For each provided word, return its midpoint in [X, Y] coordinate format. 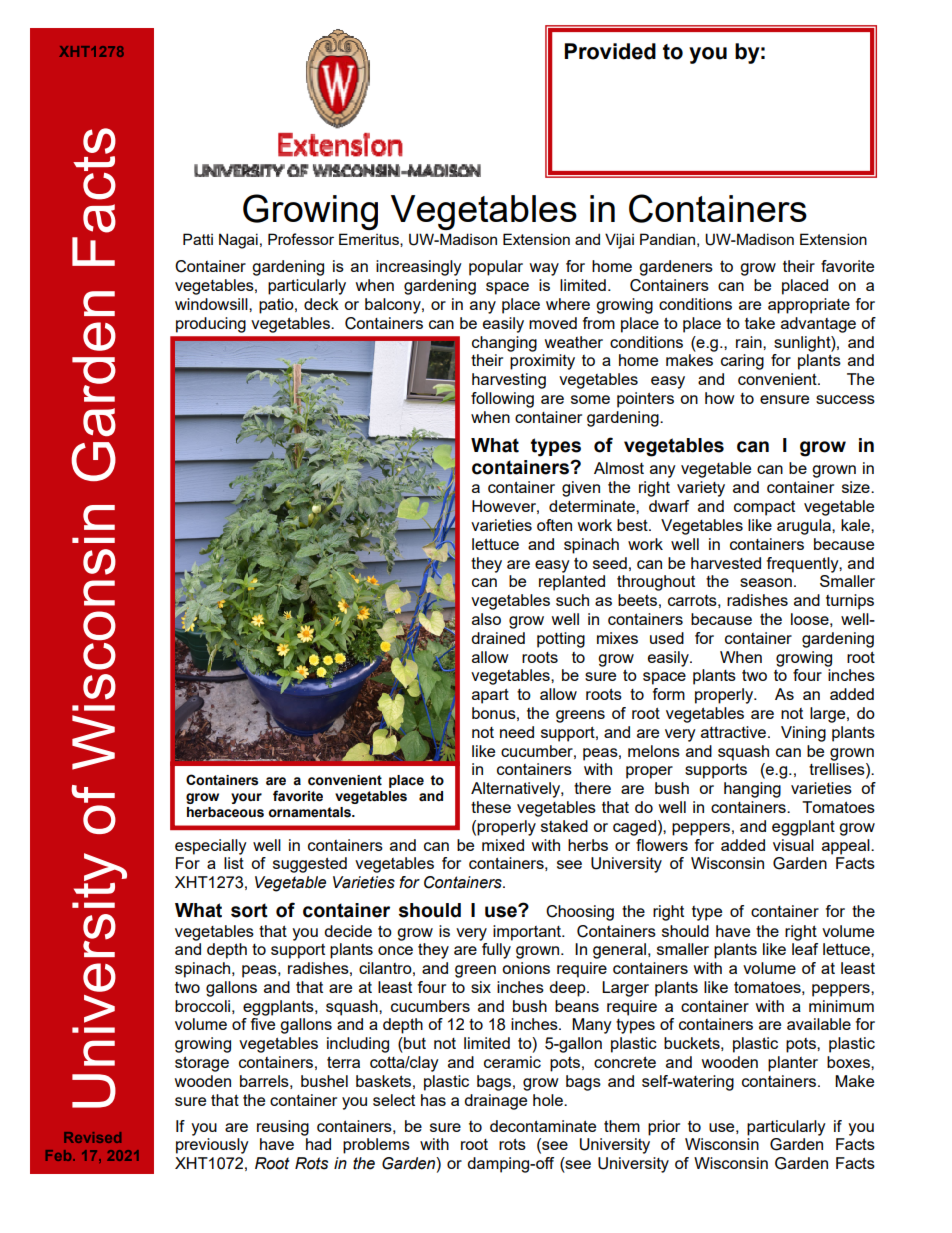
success [845, 399]
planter [793, 1064]
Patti [198, 239]
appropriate [809, 306]
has [433, 1100]
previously [212, 1146]
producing [211, 325]
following [502, 400]
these [491, 807]
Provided [610, 51]
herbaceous [225, 812]
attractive [735, 732]
